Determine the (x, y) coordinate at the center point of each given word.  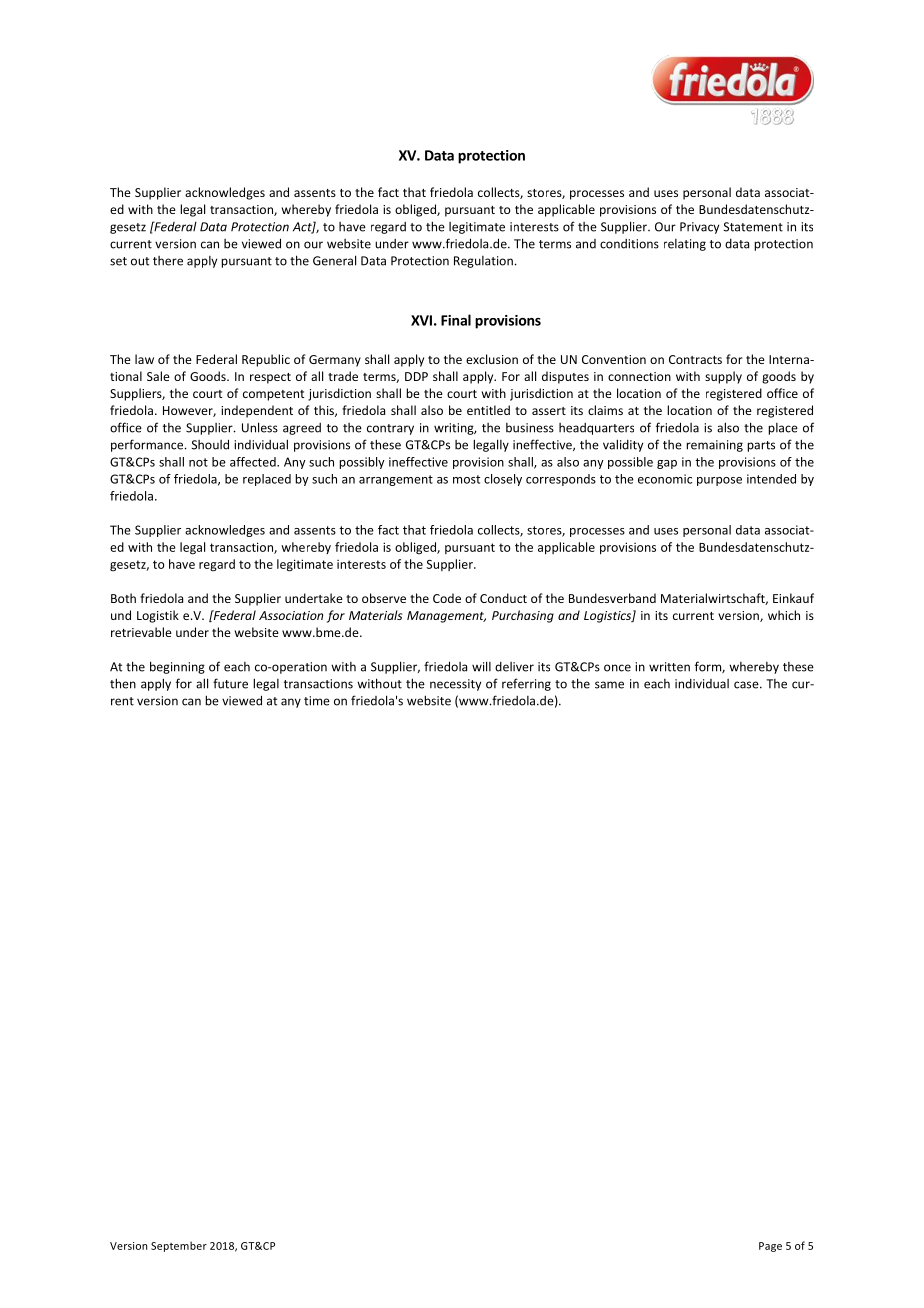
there (168, 261)
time (317, 701)
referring (526, 684)
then (123, 683)
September (179, 1246)
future (230, 683)
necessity (455, 685)
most (466, 479)
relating (685, 245)
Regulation (483, 262)
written (669, 667)
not (198, 462)
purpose (719, 481)
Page (770, 1247)
